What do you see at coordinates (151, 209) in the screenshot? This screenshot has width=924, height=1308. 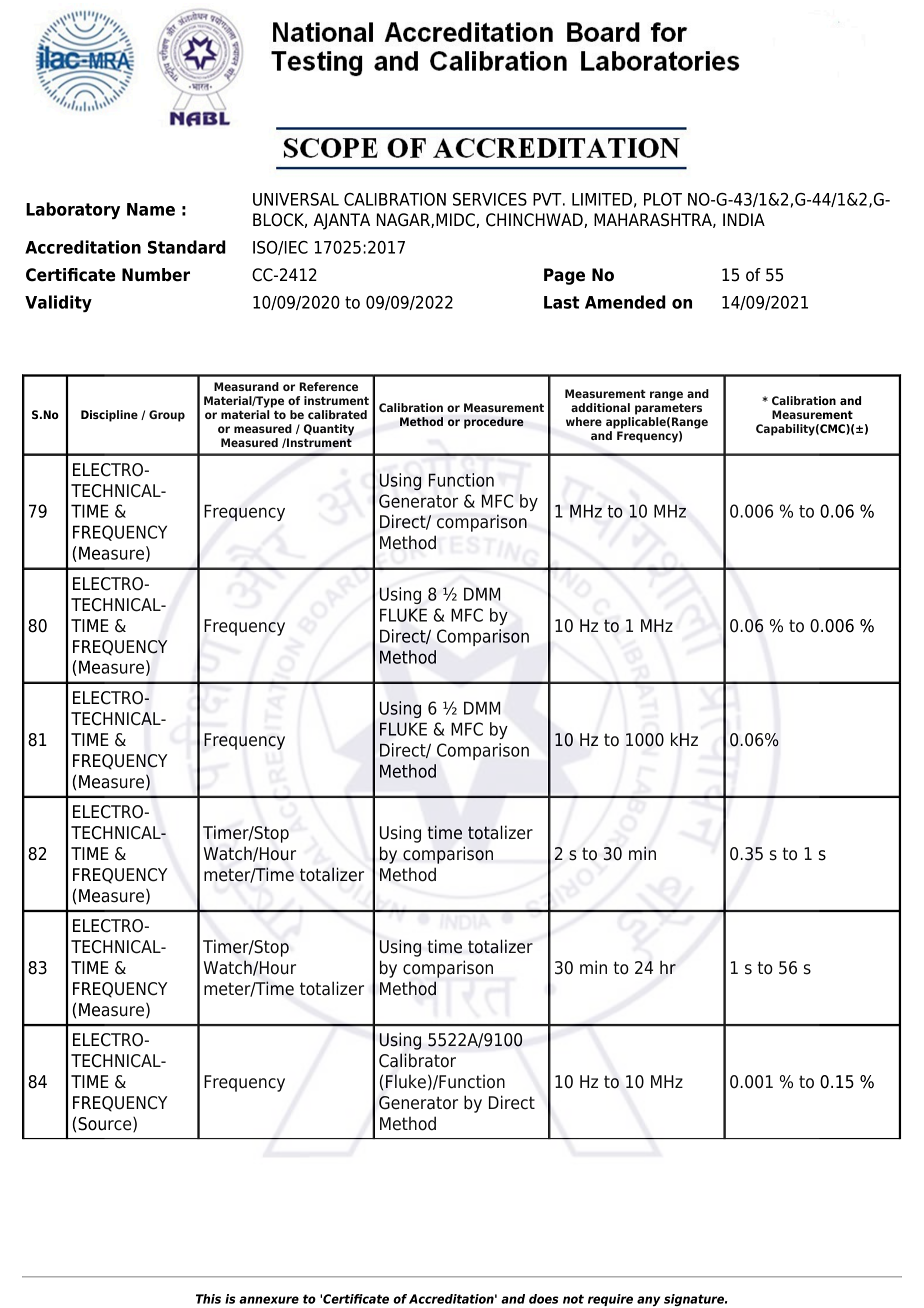 I see `Name` at bounding box center [151, 209].
